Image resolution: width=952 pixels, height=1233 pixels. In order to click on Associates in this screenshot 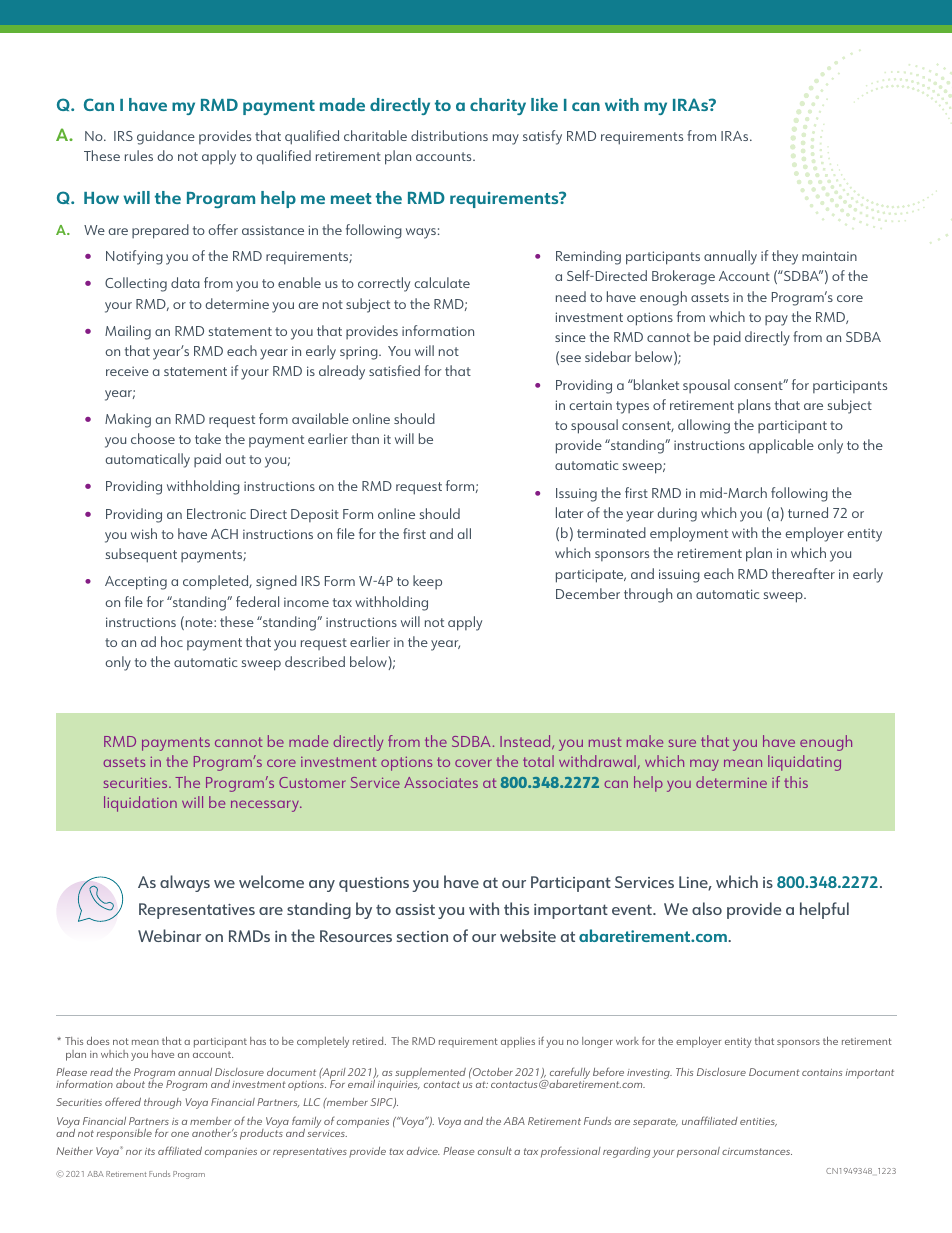, I will do `click(441, 782)`.
